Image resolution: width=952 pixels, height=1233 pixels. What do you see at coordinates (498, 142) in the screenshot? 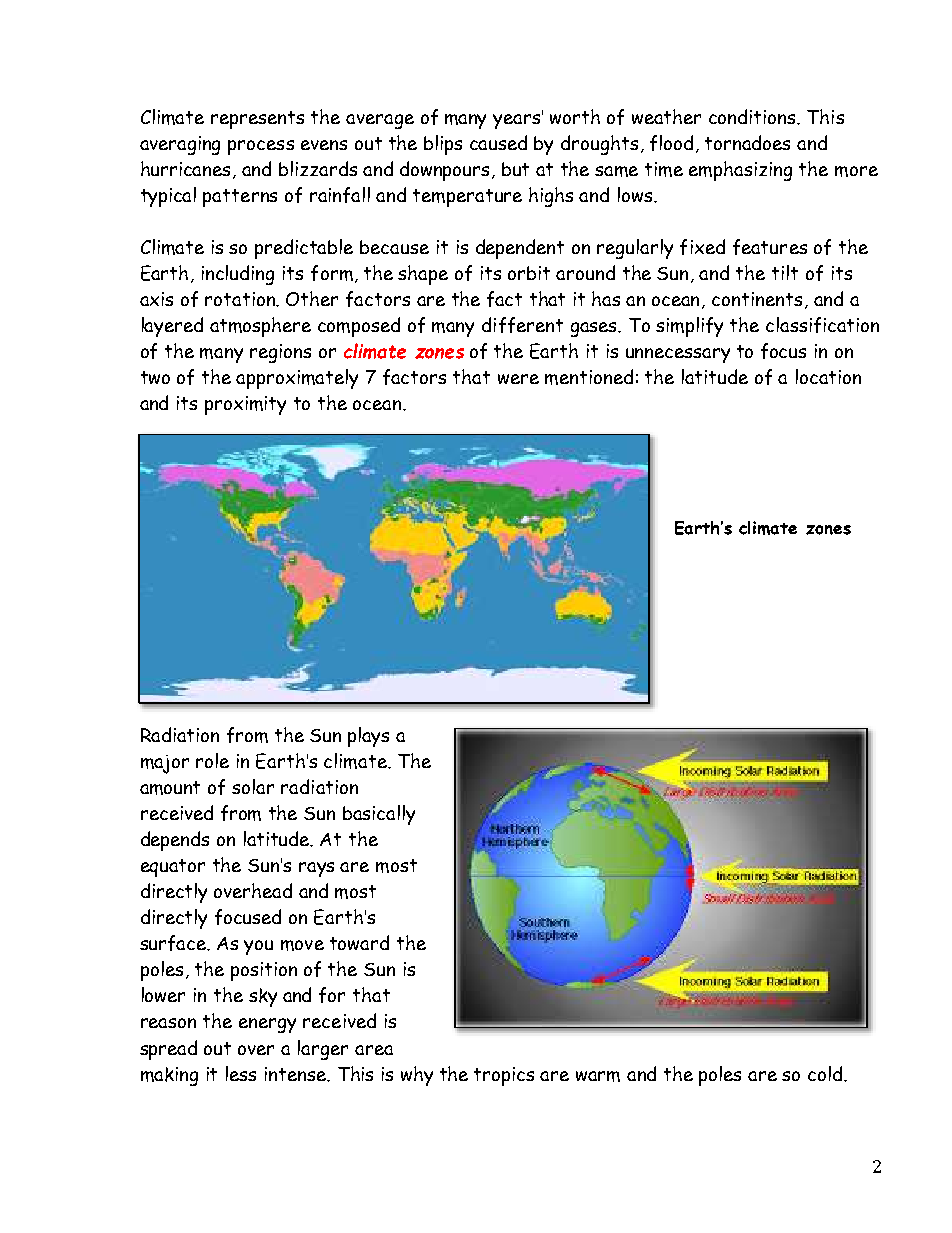
I see `caused` at bounding box center [498, 142].
